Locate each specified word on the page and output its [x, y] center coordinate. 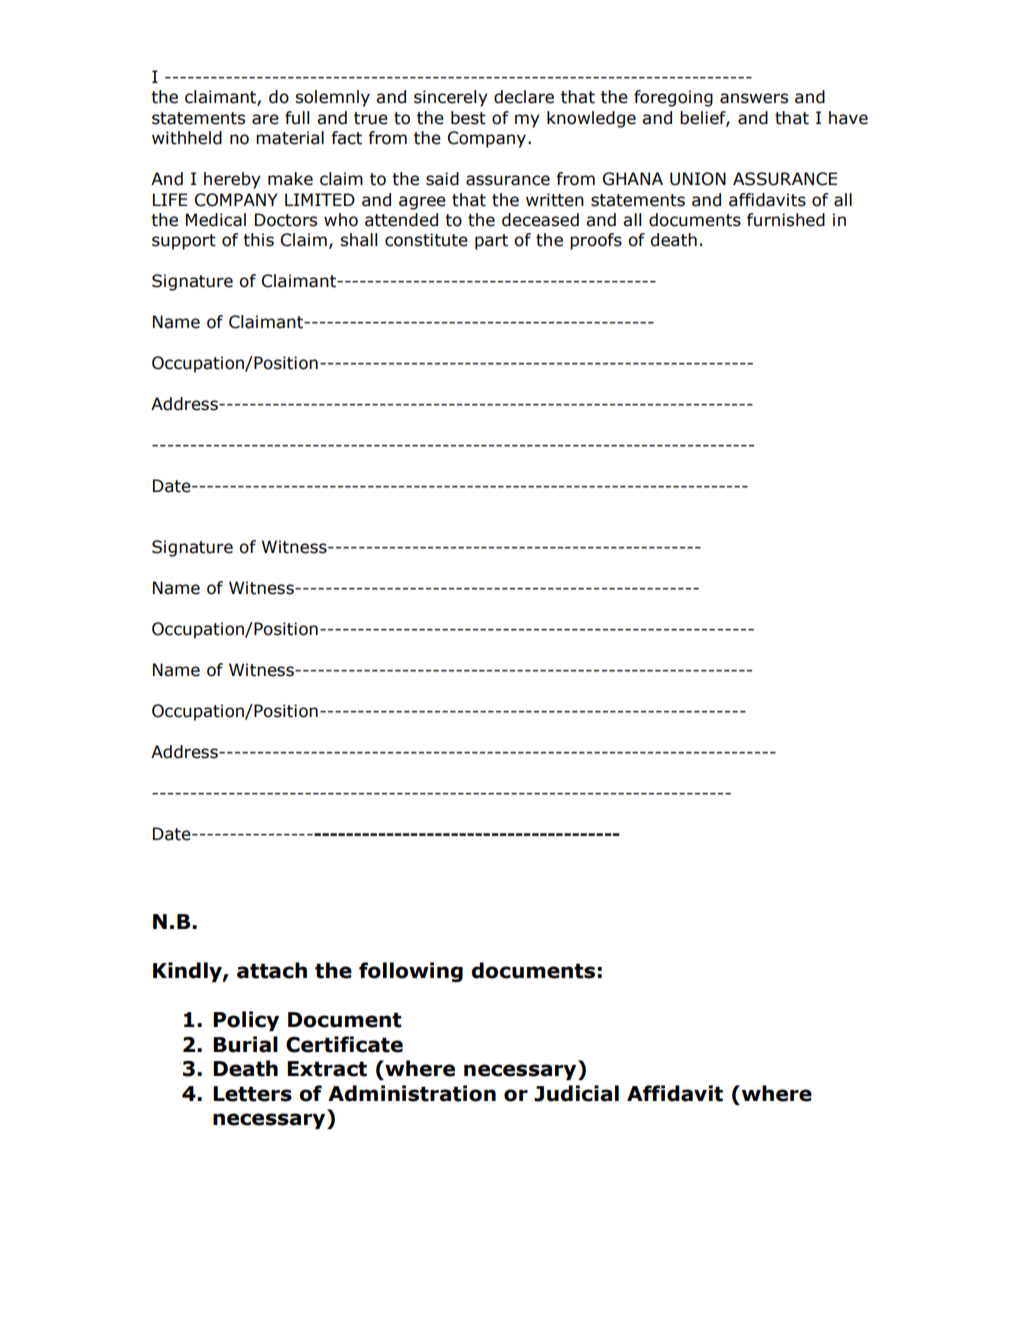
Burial [245, 1044]
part [491, 242]
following [411, 972]
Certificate [344, 1044]
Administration [412, 1093]
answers [754, 98]
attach [272, 970]
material [290, 138]
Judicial [576, 1093]
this [258, 240]
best [468, 118]
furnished [786, 220]
